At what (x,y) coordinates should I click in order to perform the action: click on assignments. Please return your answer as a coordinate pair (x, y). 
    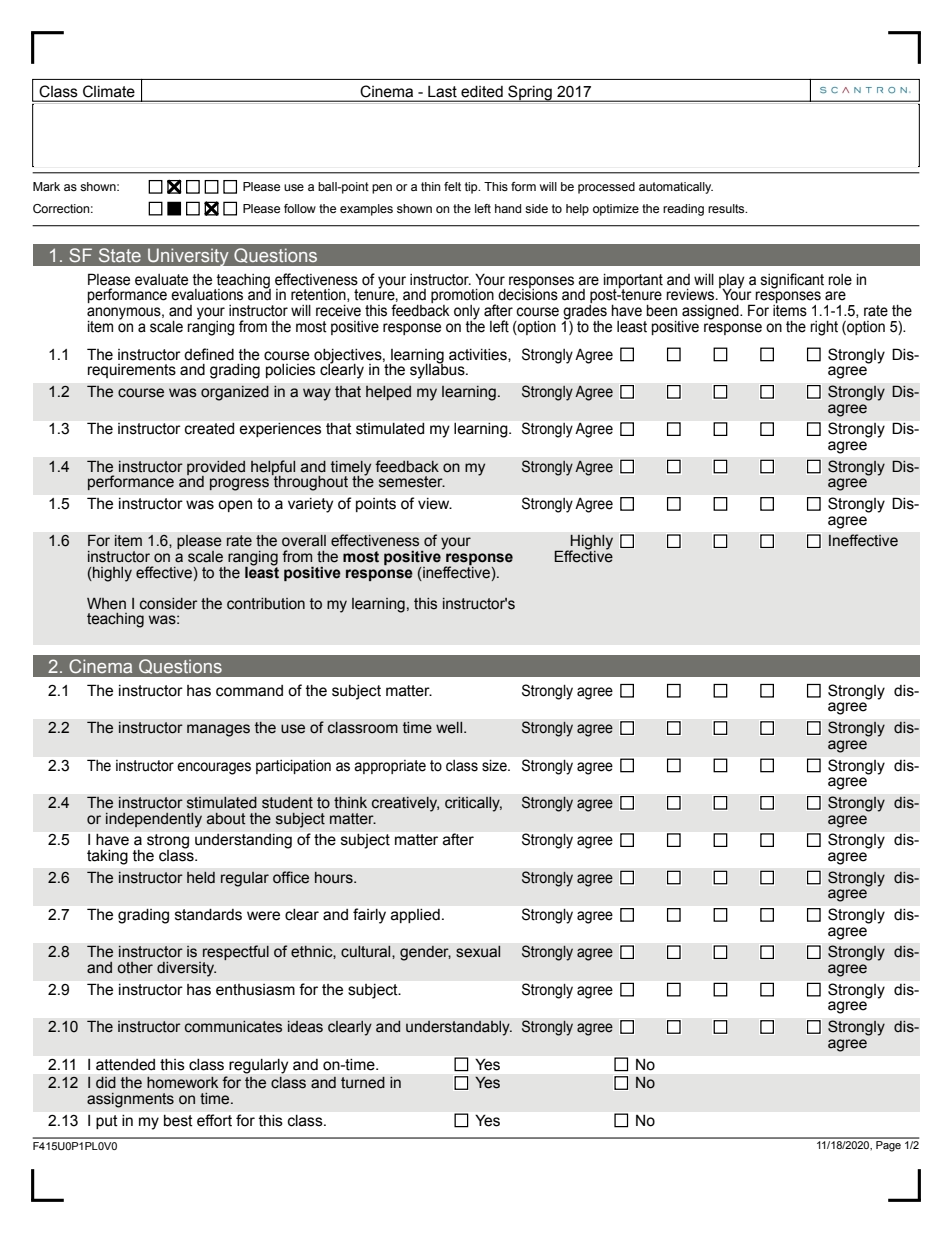
    Looking at the image, I should click on (130, 1100).
